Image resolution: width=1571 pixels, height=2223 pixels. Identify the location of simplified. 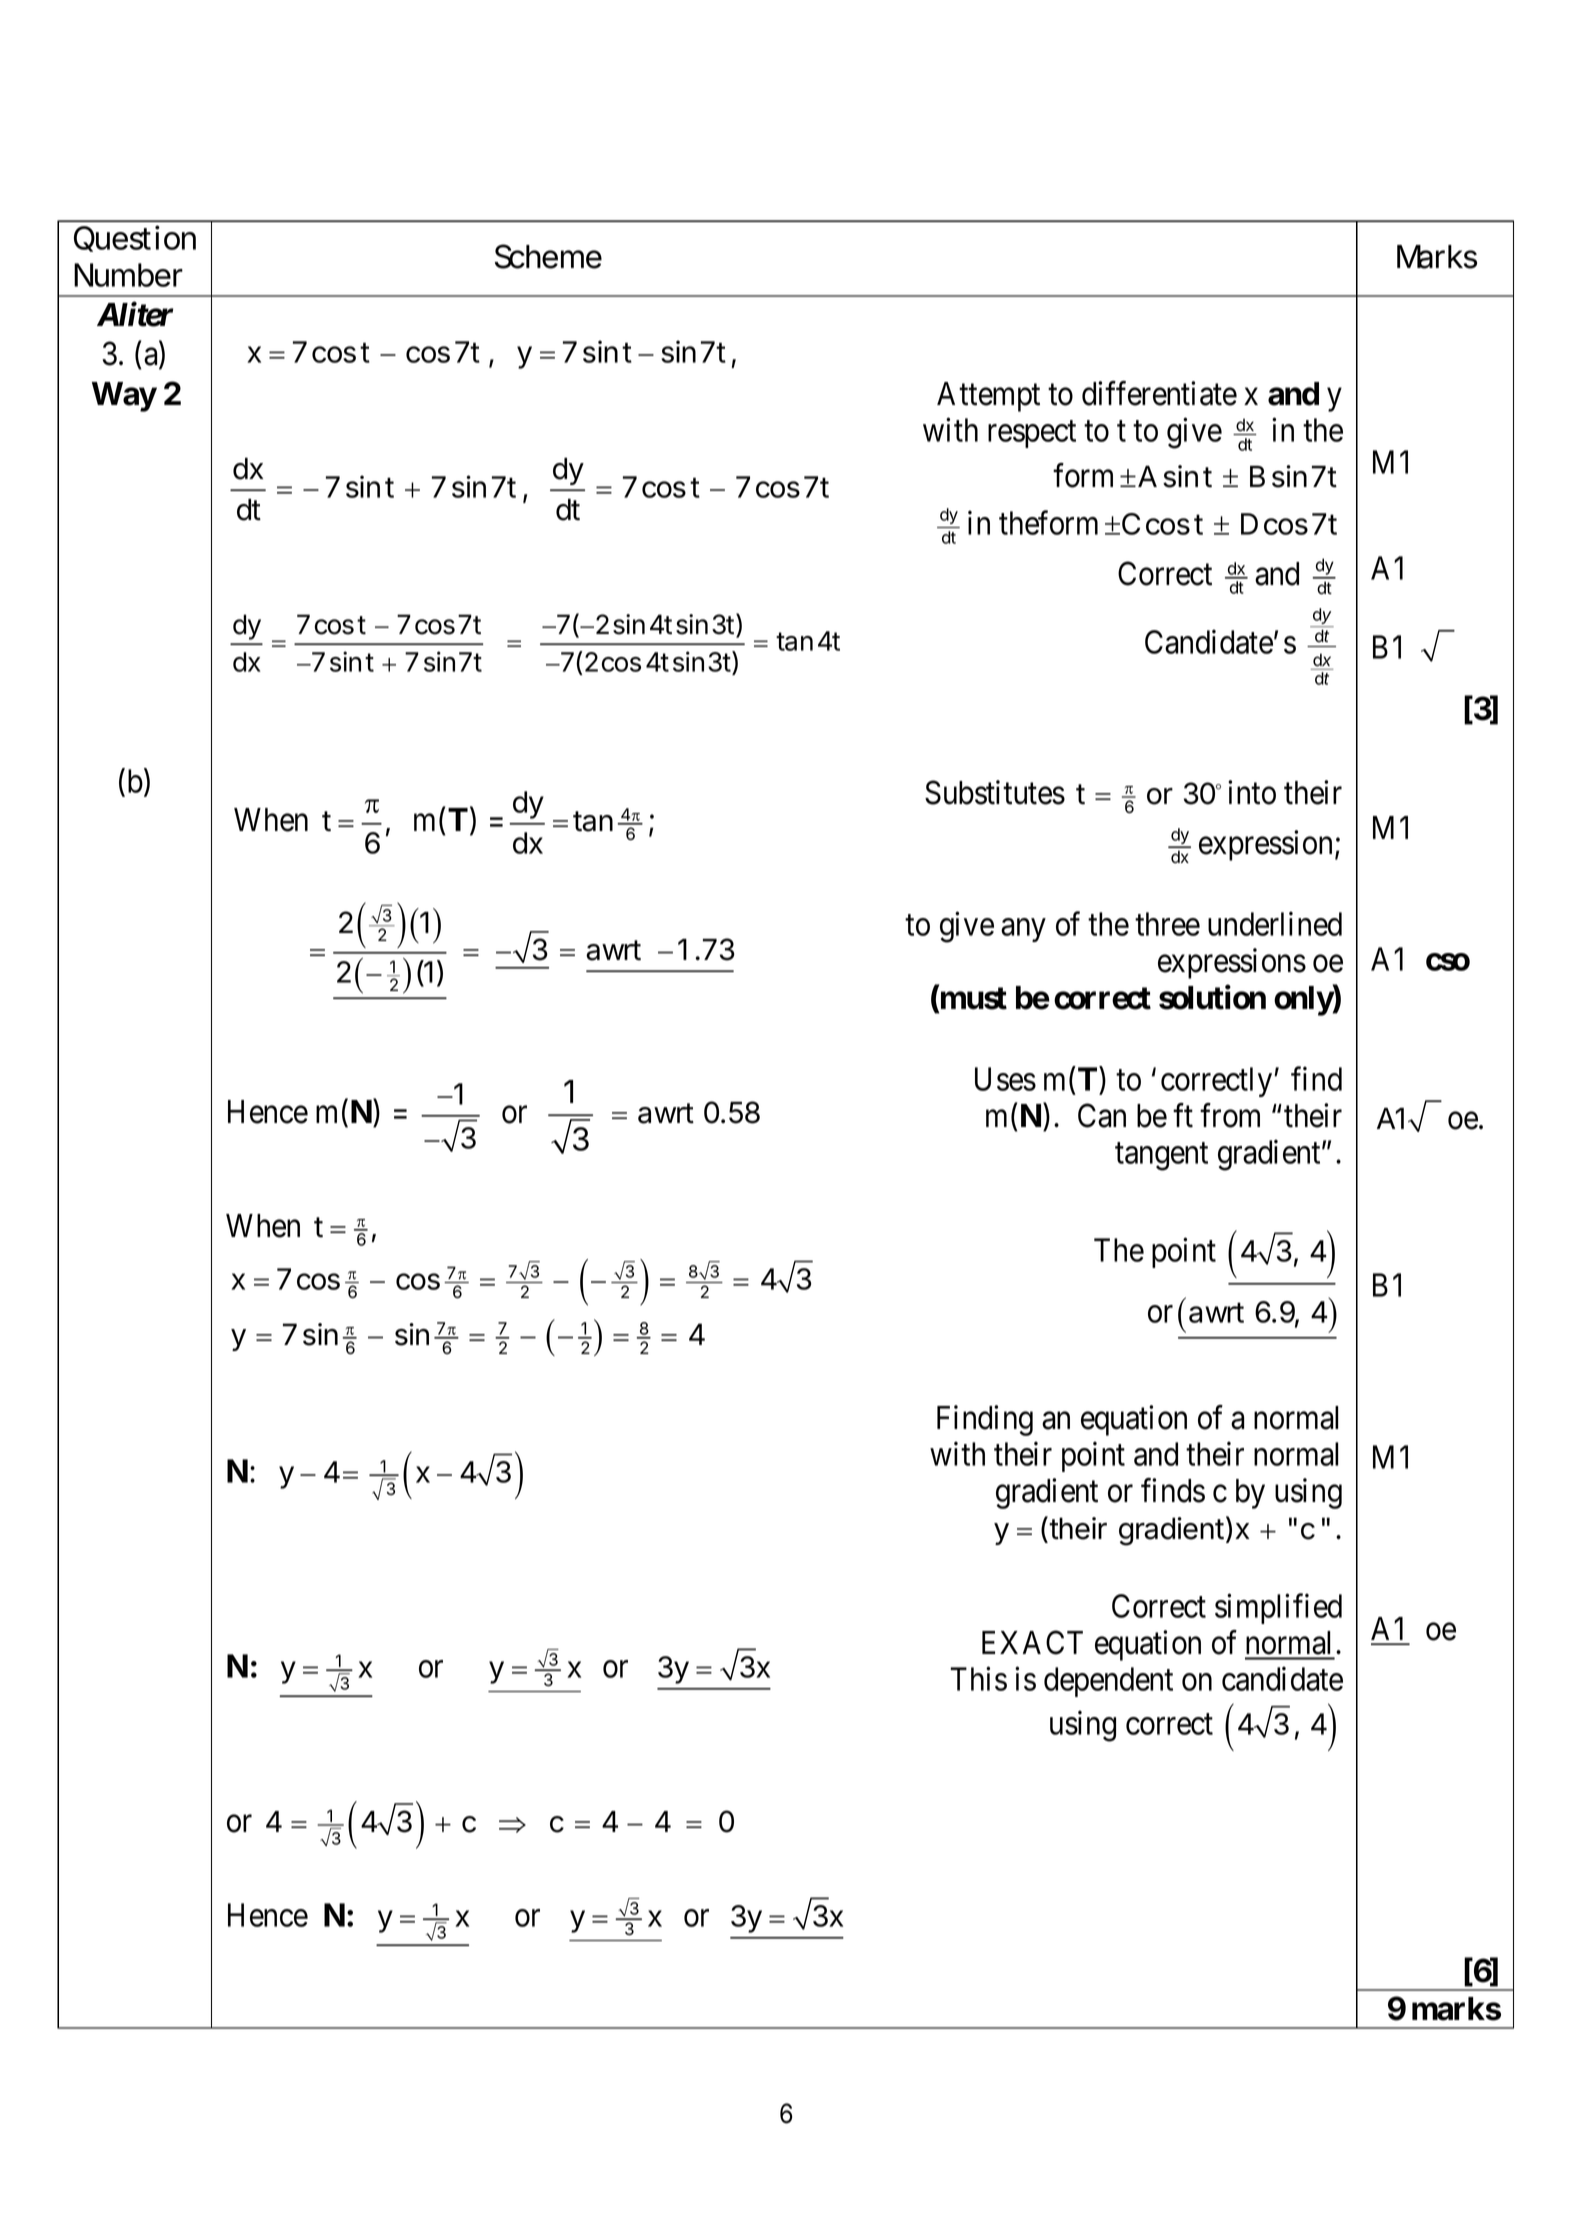
(1278, 1609).
